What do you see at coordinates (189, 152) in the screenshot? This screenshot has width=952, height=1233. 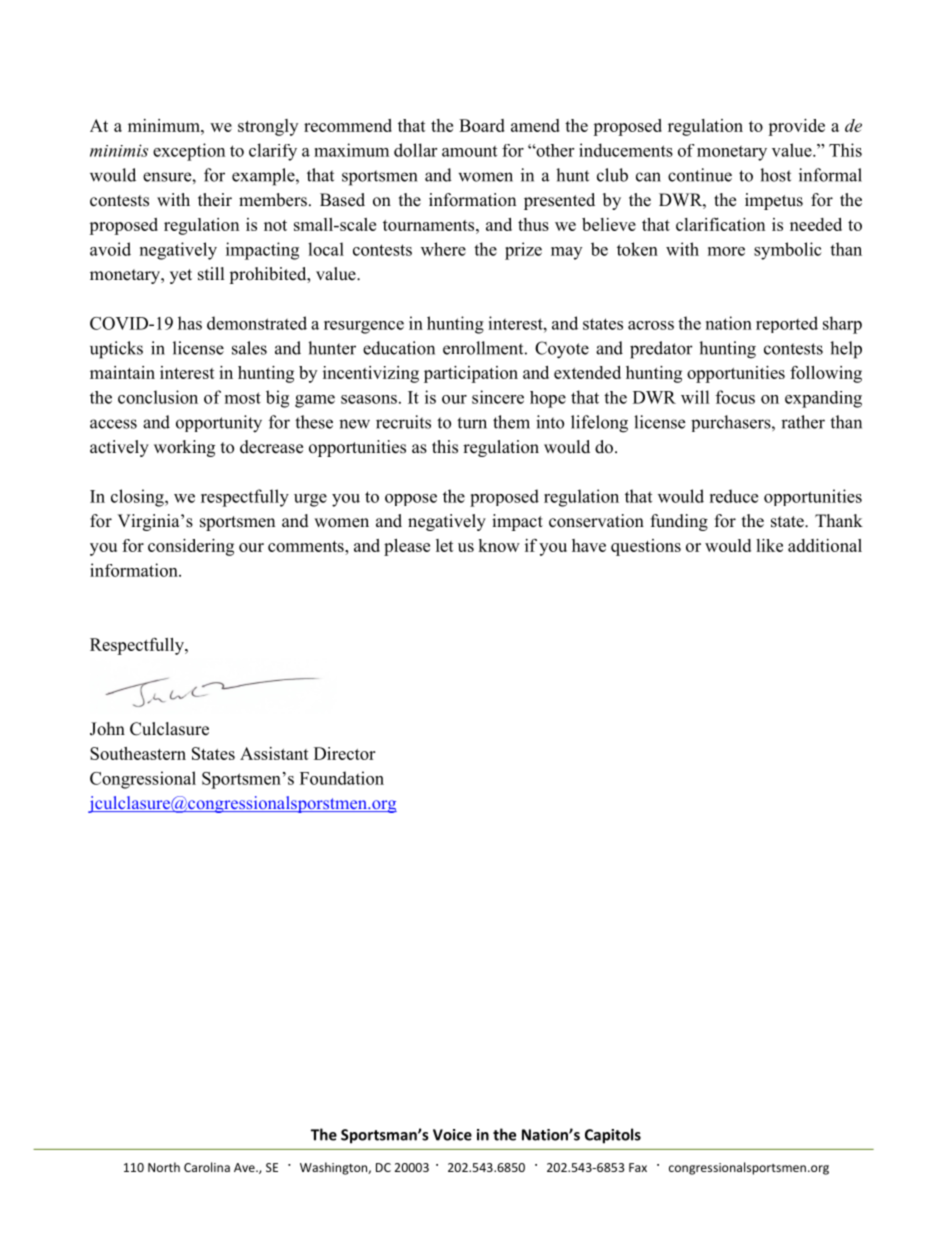 I see `exception` at bounding box center [189, 152].
